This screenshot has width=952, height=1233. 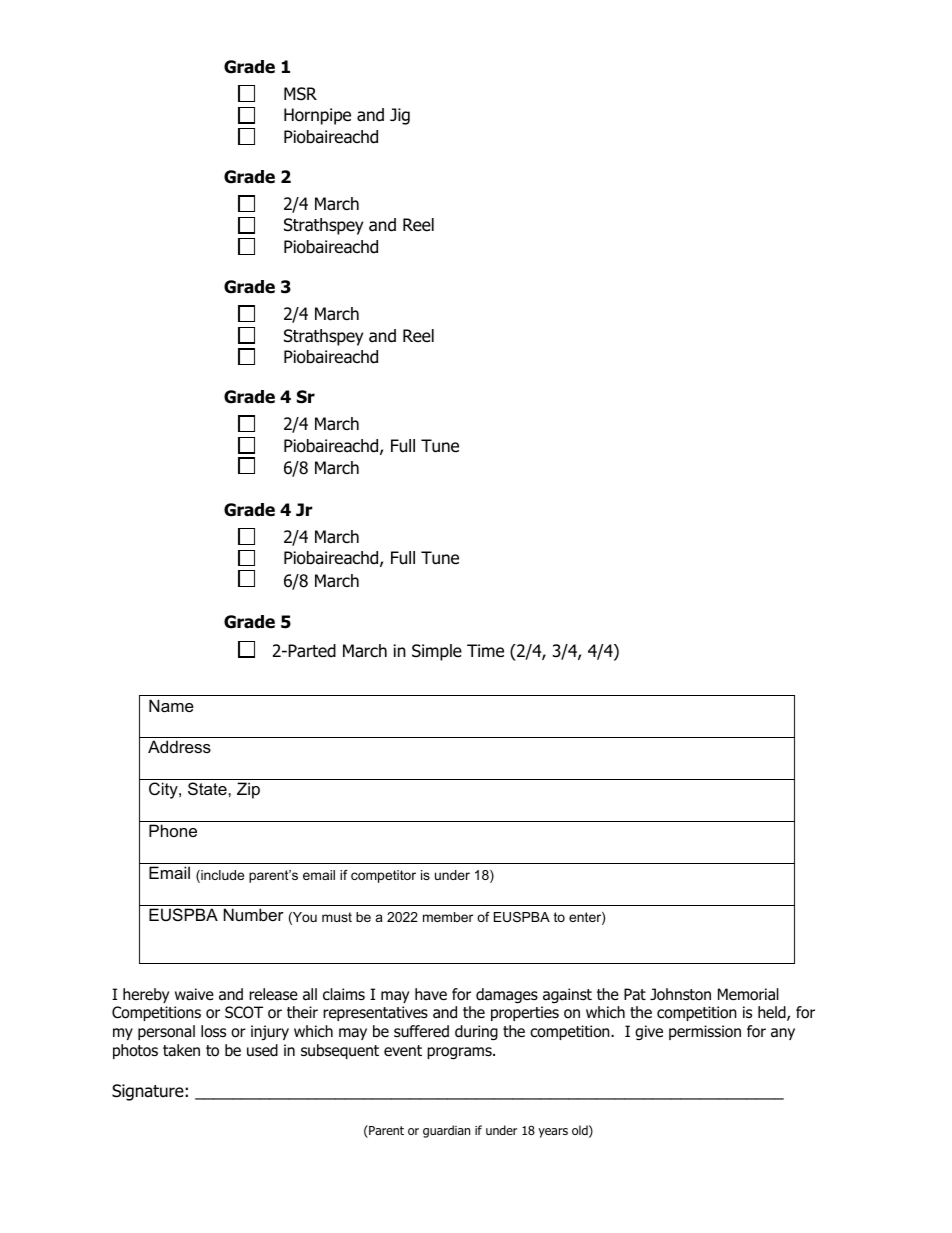 I want to click on Time, so click(x=485, y=651).
